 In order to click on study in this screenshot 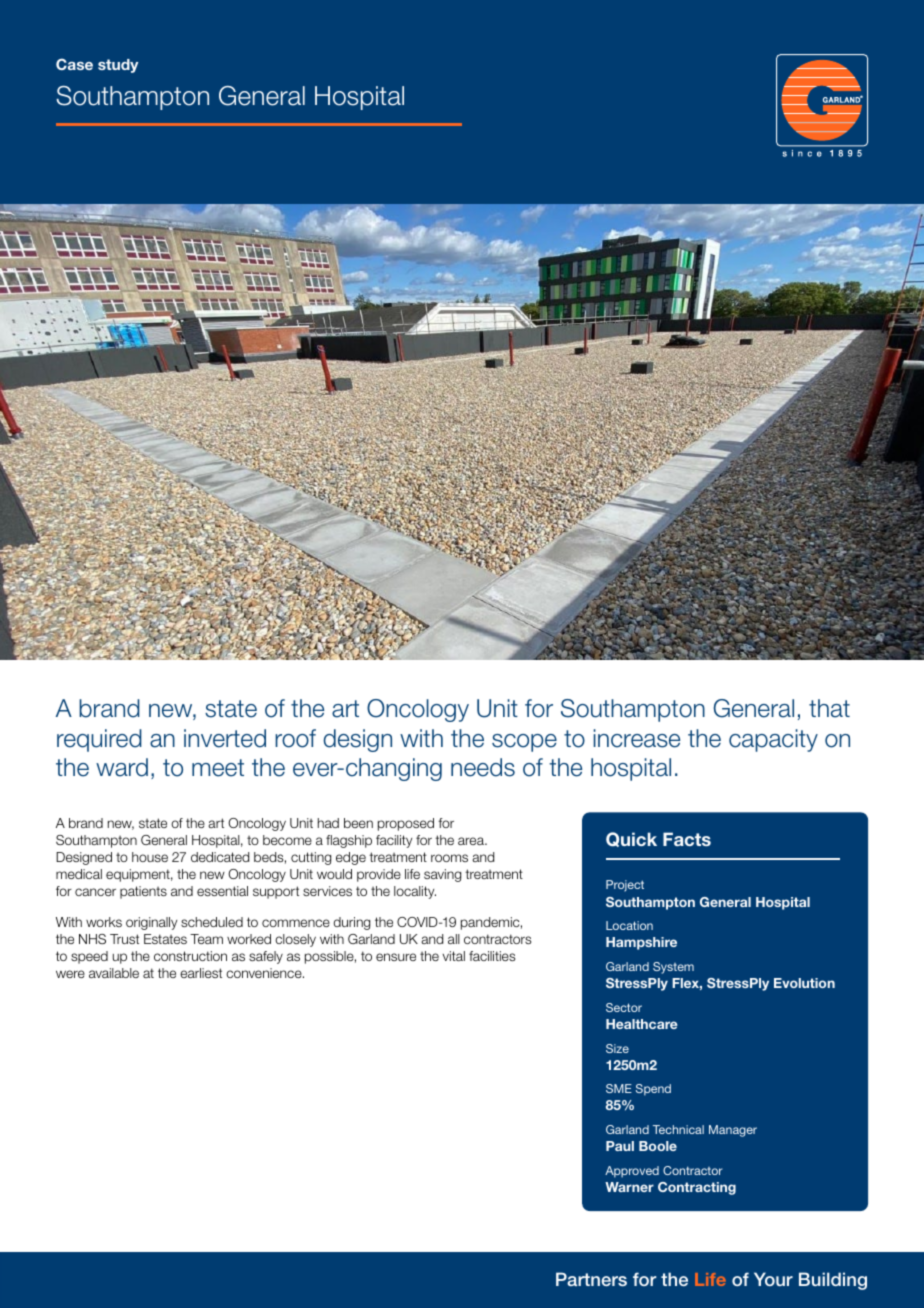, I will do `click(118, 66)`.
